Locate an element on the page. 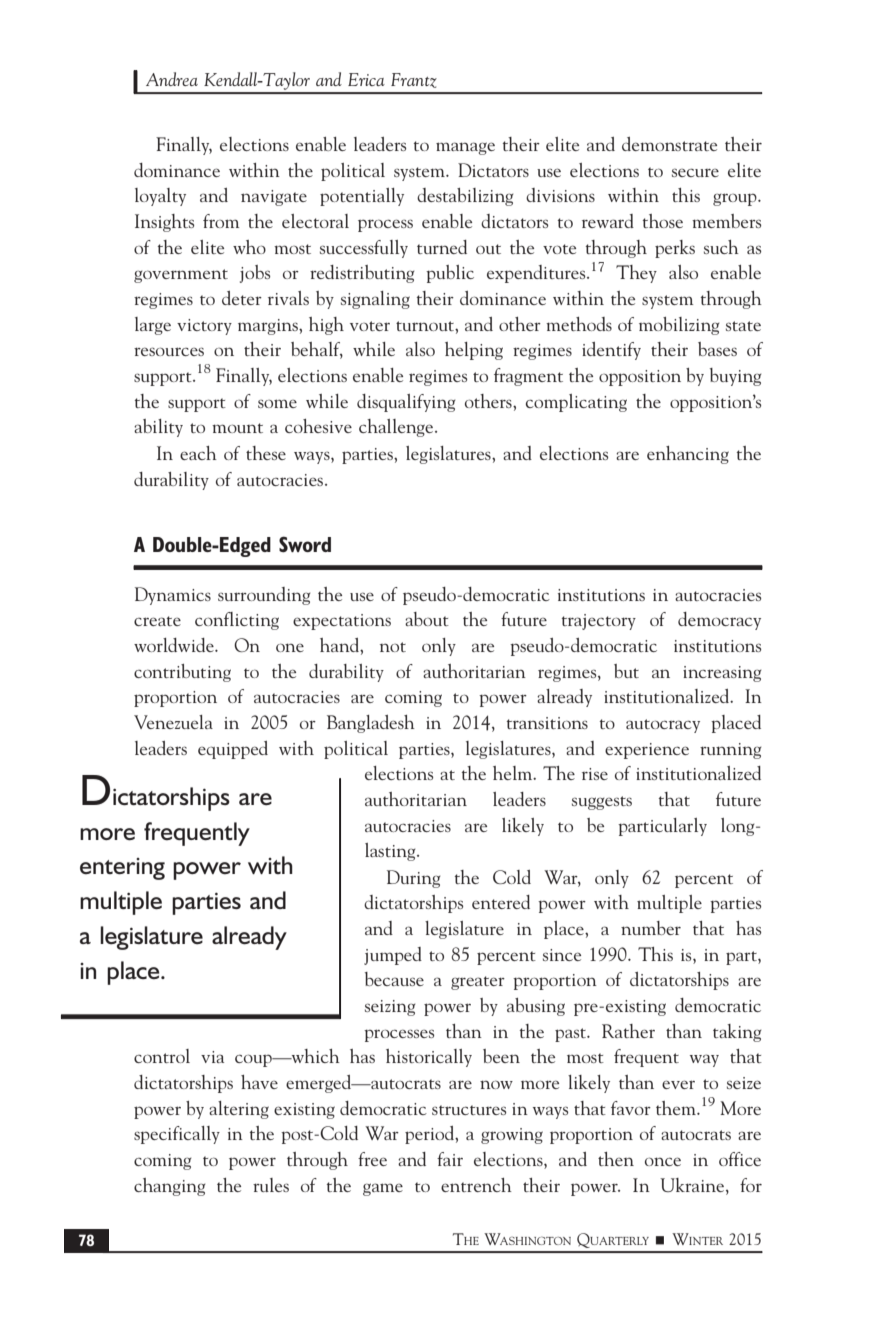  Andrea is located at coordinates (172, 79).
